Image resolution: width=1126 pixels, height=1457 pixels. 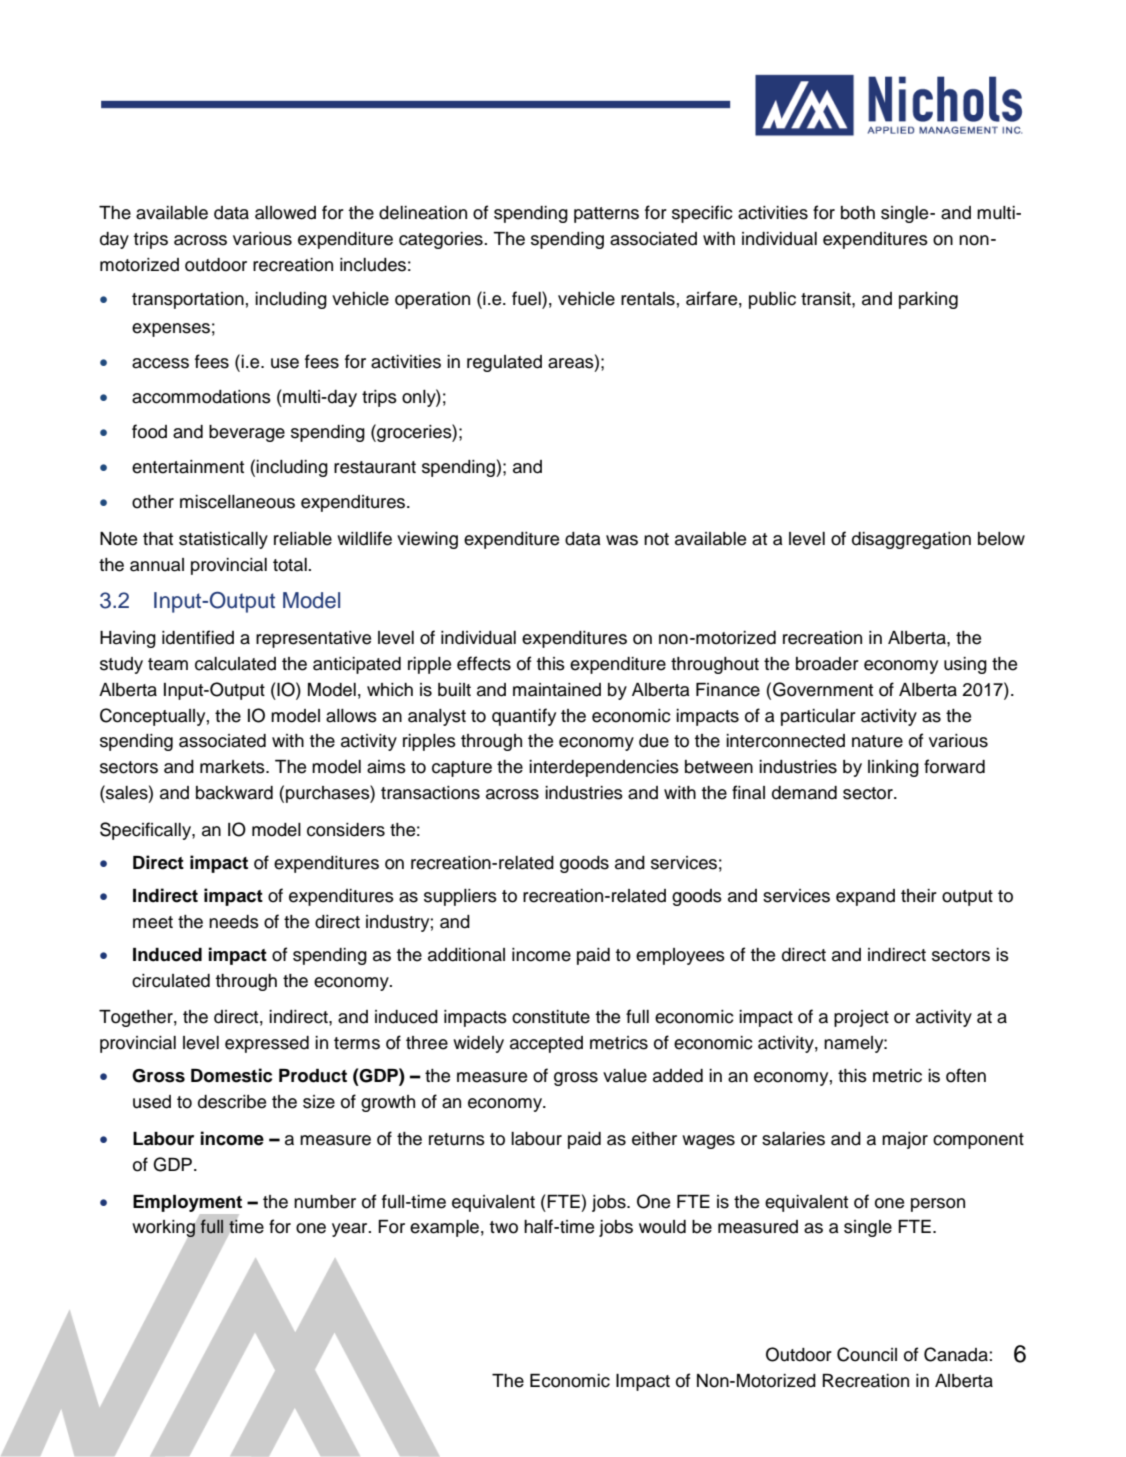 I want to click on constitute, so click(x=551, y=1017).
